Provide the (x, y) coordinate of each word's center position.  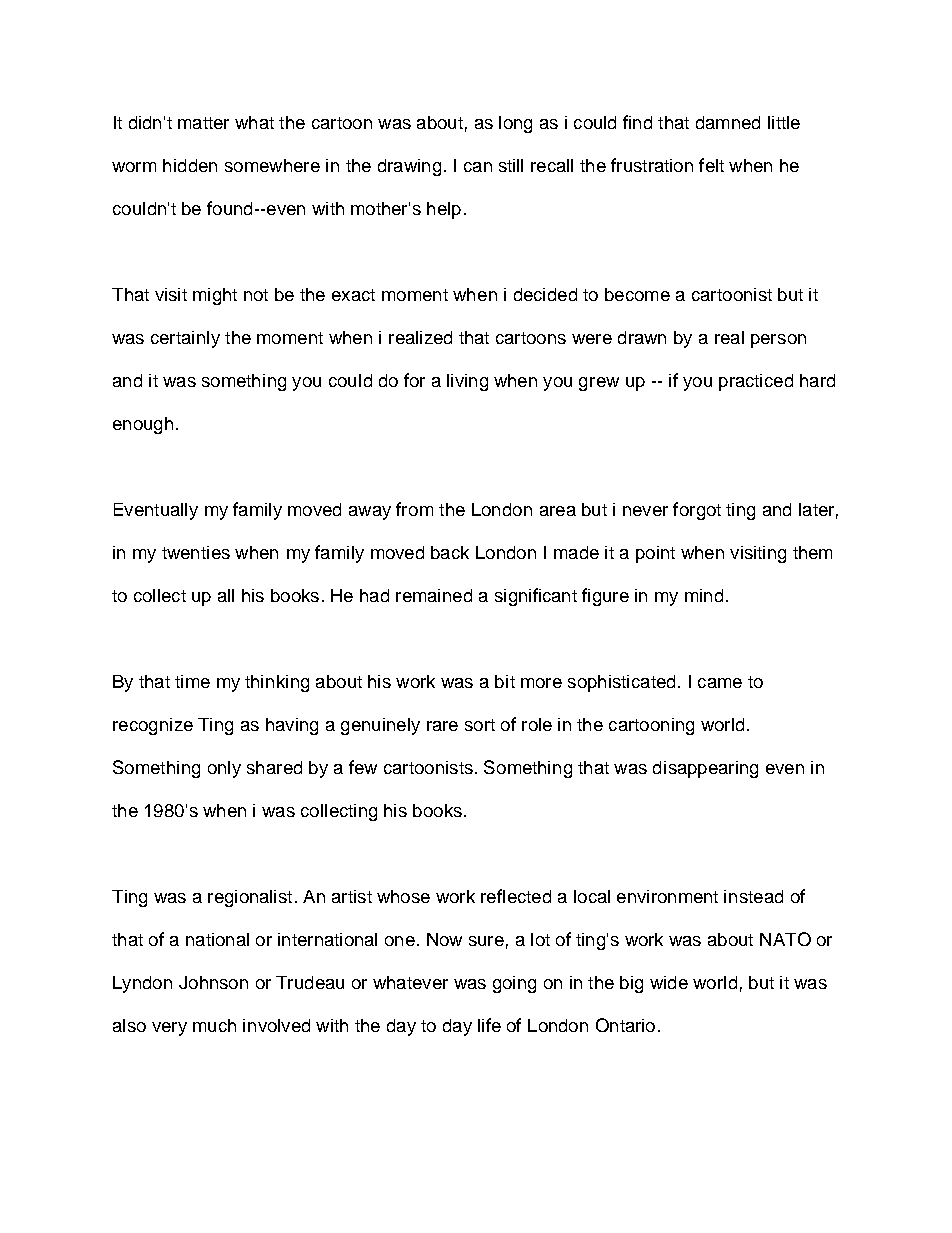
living (467, 382)
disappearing (705, 769)
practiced (756, 382)
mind (704, 595)
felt (711, 165)
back (450, 552)
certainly (185, 339)
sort (480, 725)
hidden (190, 165)
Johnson (213, 982)
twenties (196, 552)
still (511, 165)
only (224, 769)
